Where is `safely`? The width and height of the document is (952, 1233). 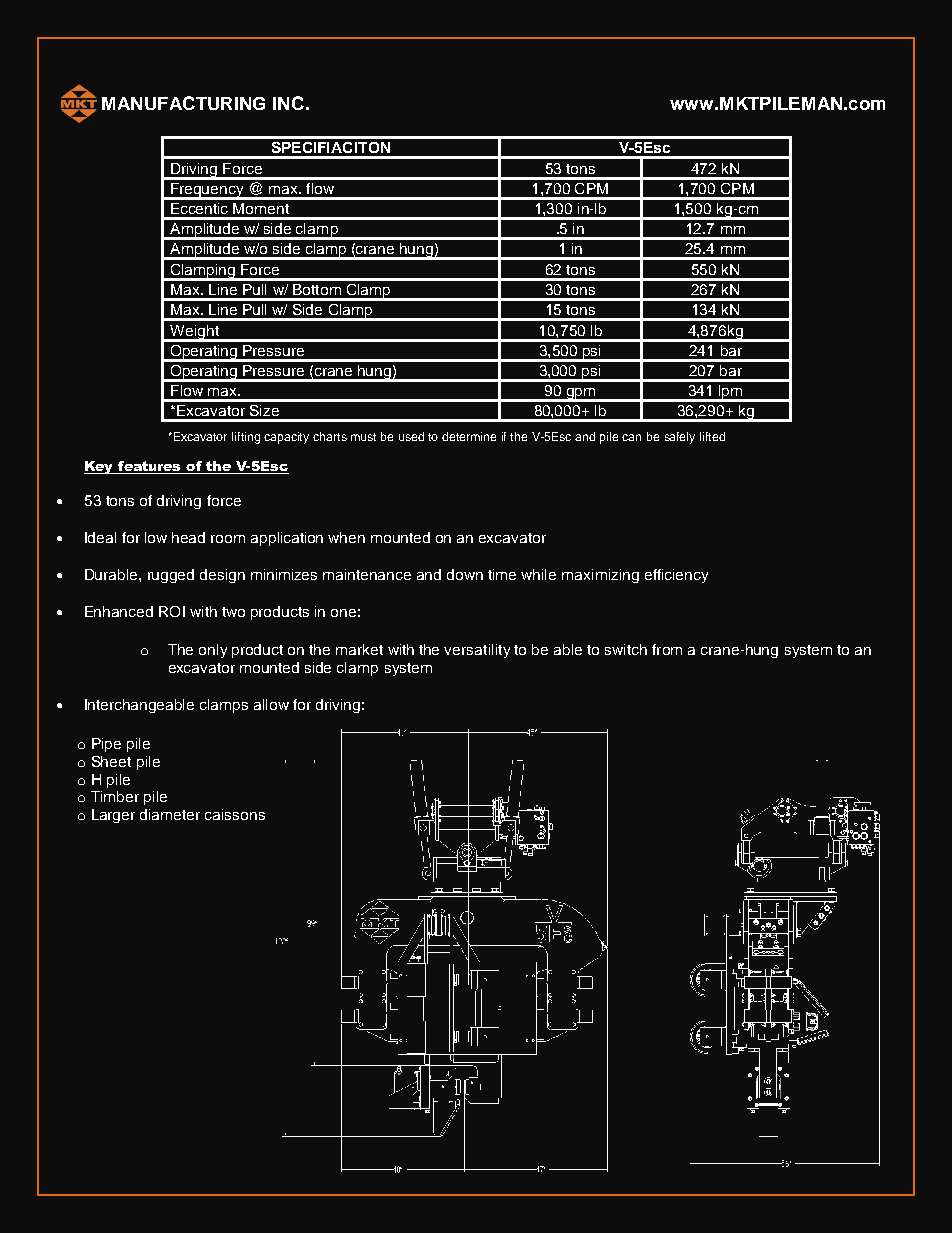
safely is located at coordinates (680, 438).
